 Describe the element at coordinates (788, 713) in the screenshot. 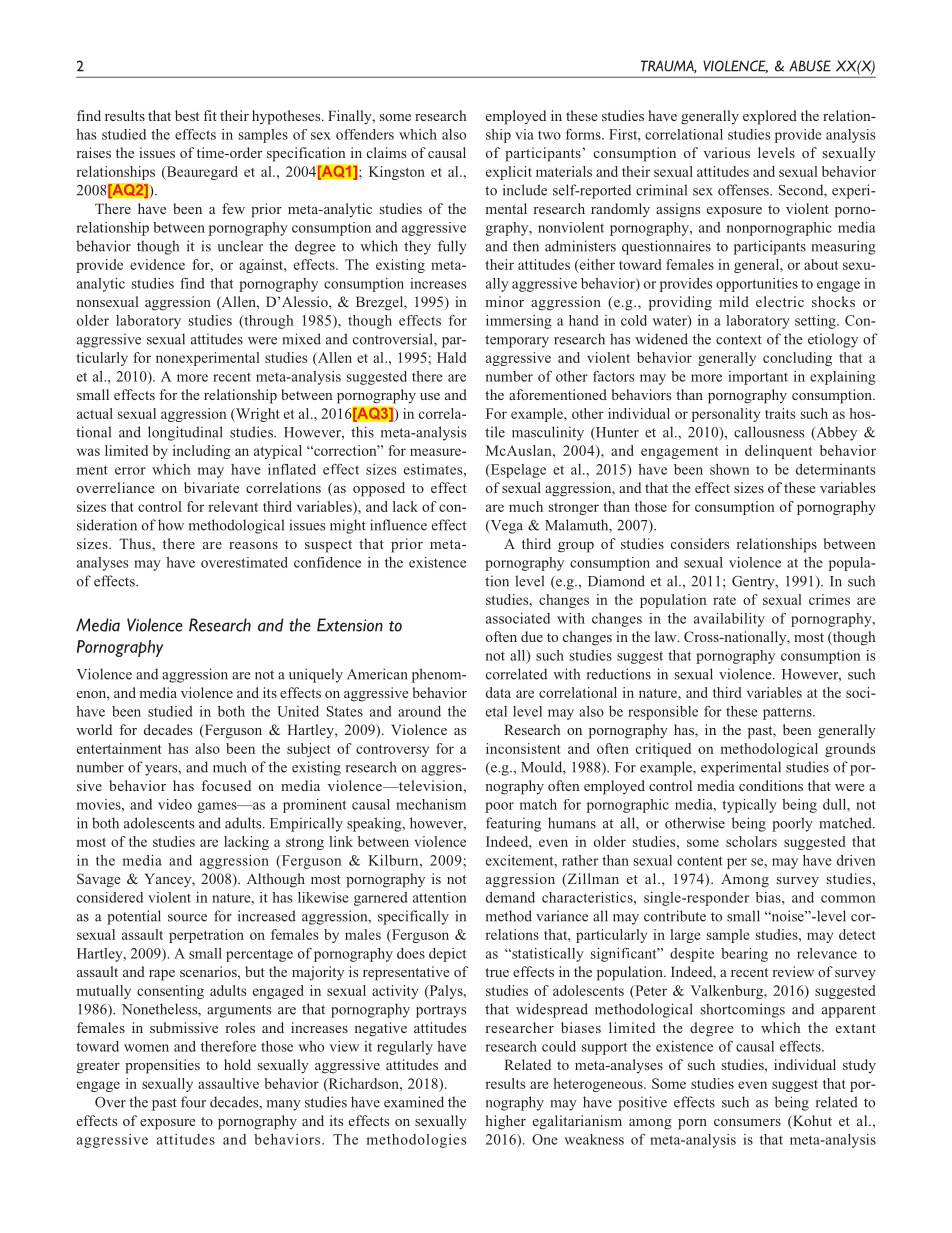

I see `patterns` at that location.
